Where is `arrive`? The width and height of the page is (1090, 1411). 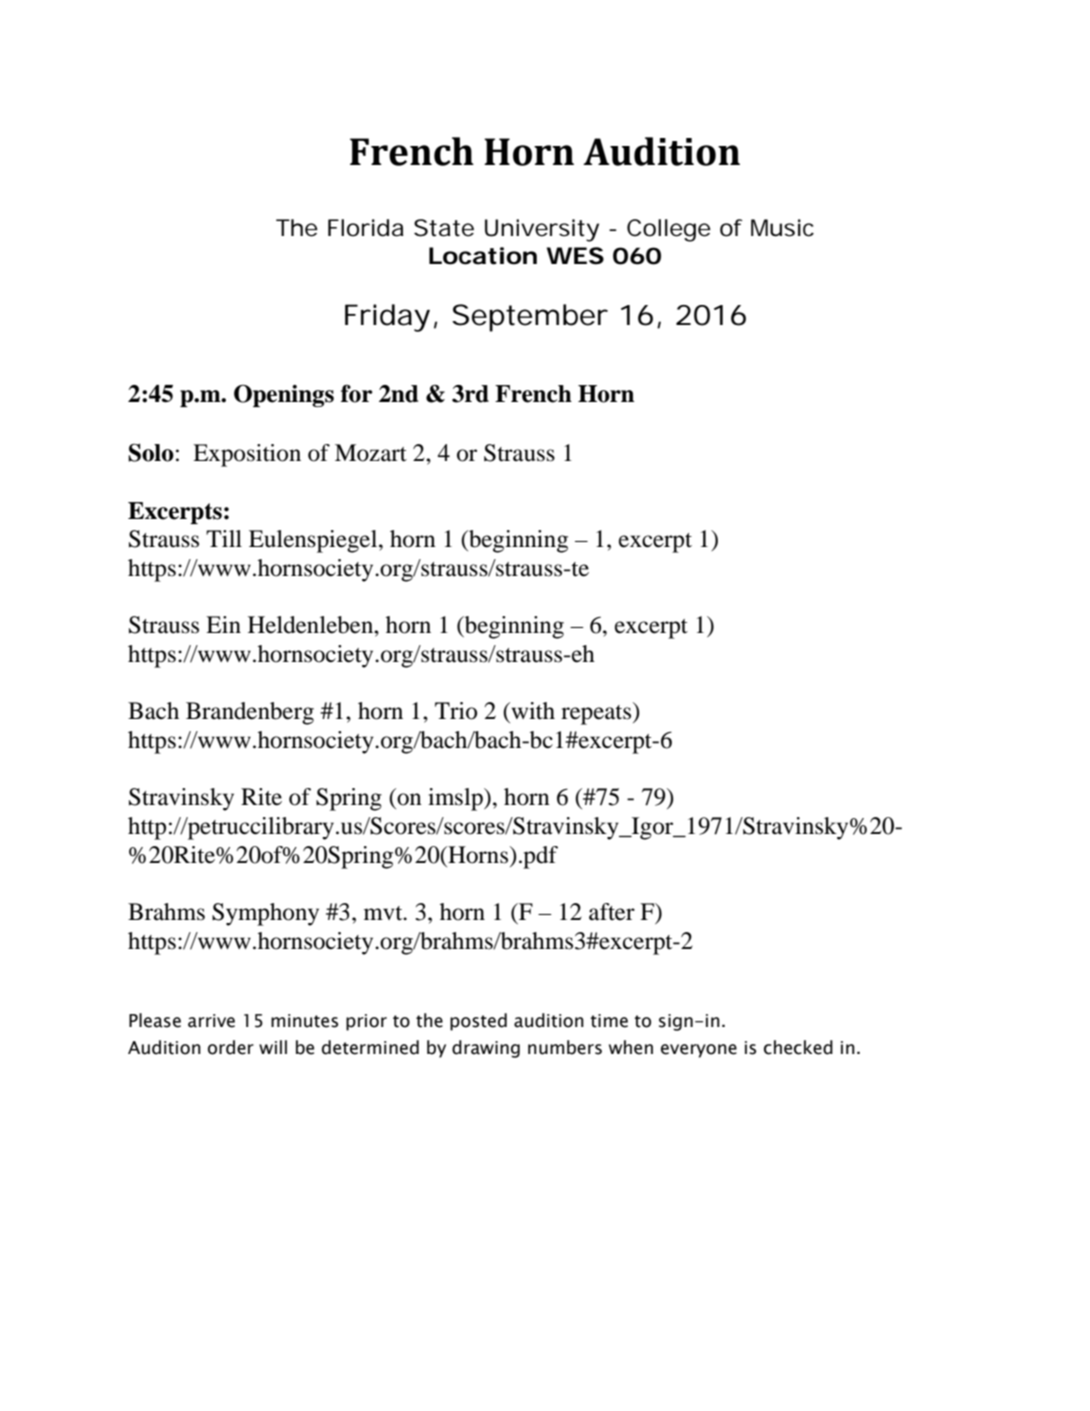
arrive is located at coordinates (211, 1021).
